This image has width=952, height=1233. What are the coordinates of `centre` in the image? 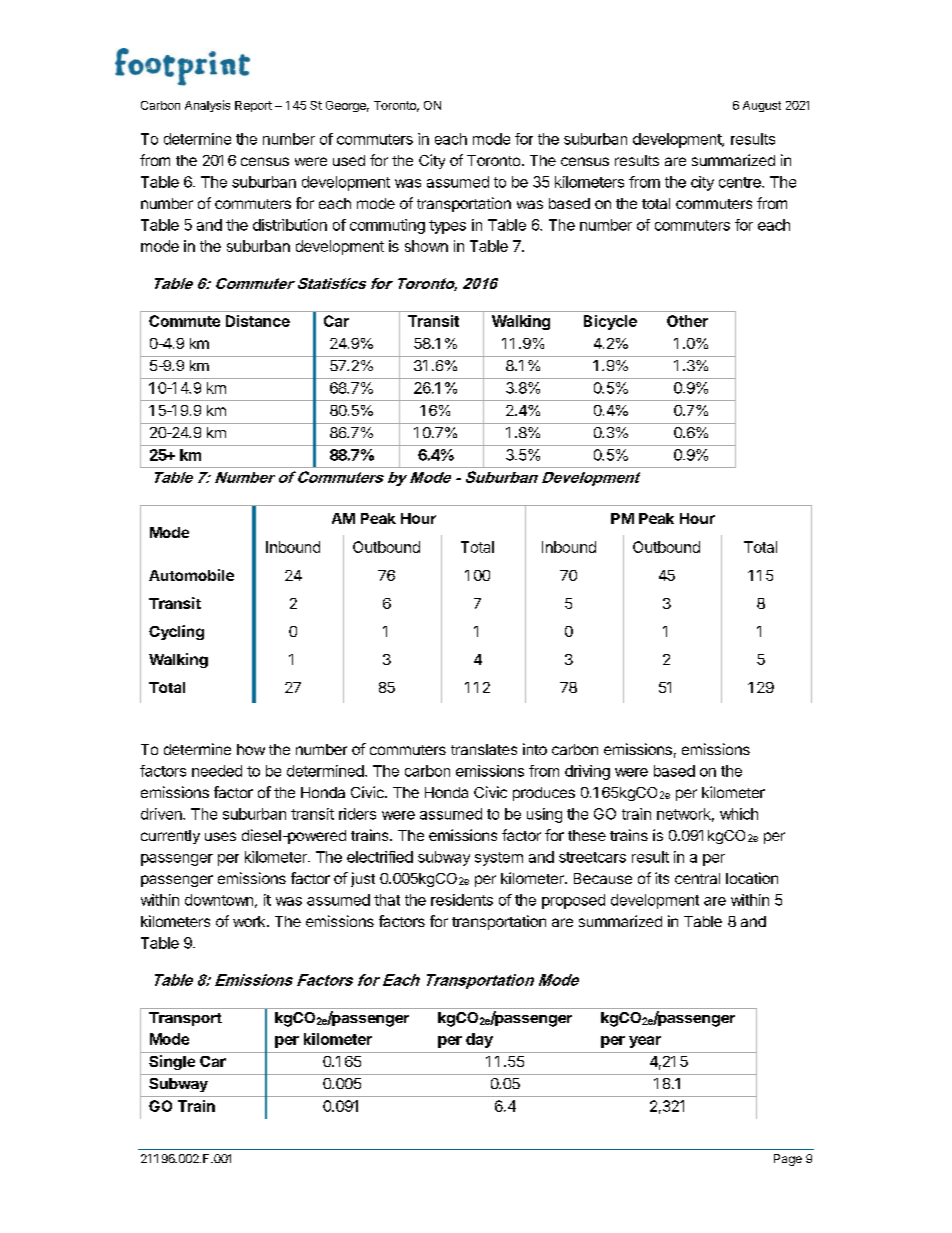 It's located at (741, 182).
